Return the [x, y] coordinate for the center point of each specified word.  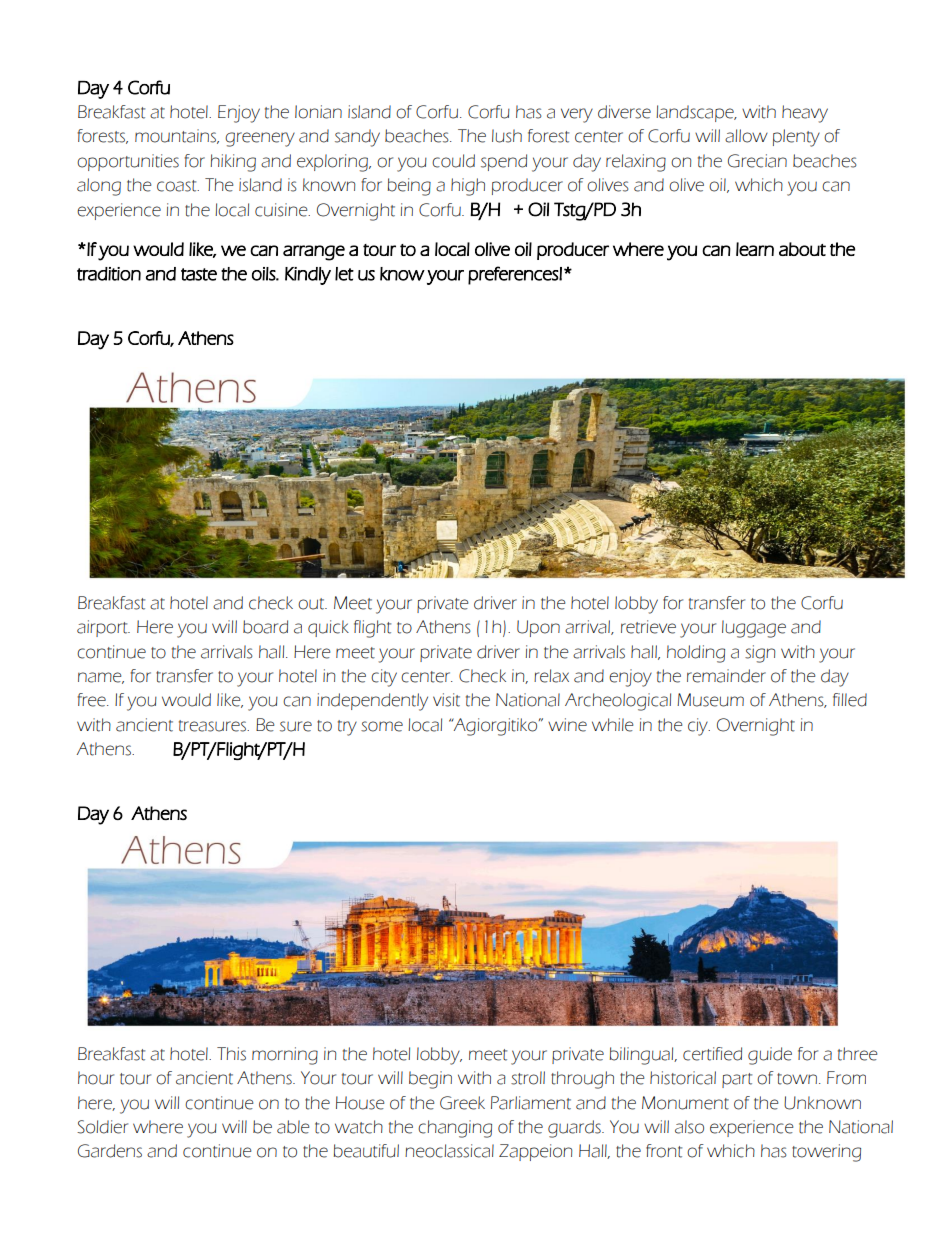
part [737, 1080]
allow [746, 136]
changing [455, 1129]
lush [507, 136]
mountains [177, 136]
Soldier [102, 1127]
